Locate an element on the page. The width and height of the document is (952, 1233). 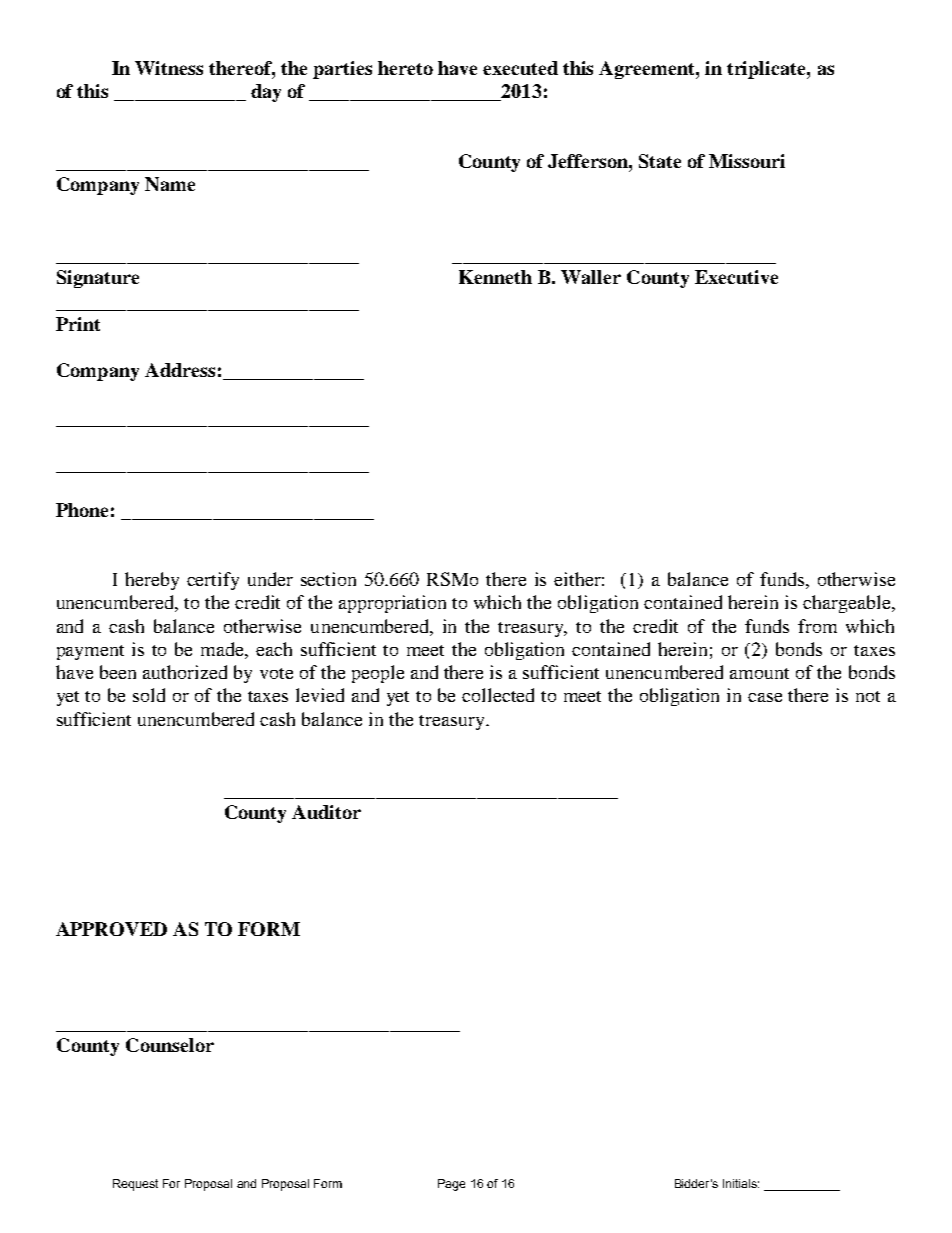
executed is located at coordinates (520, 68).
